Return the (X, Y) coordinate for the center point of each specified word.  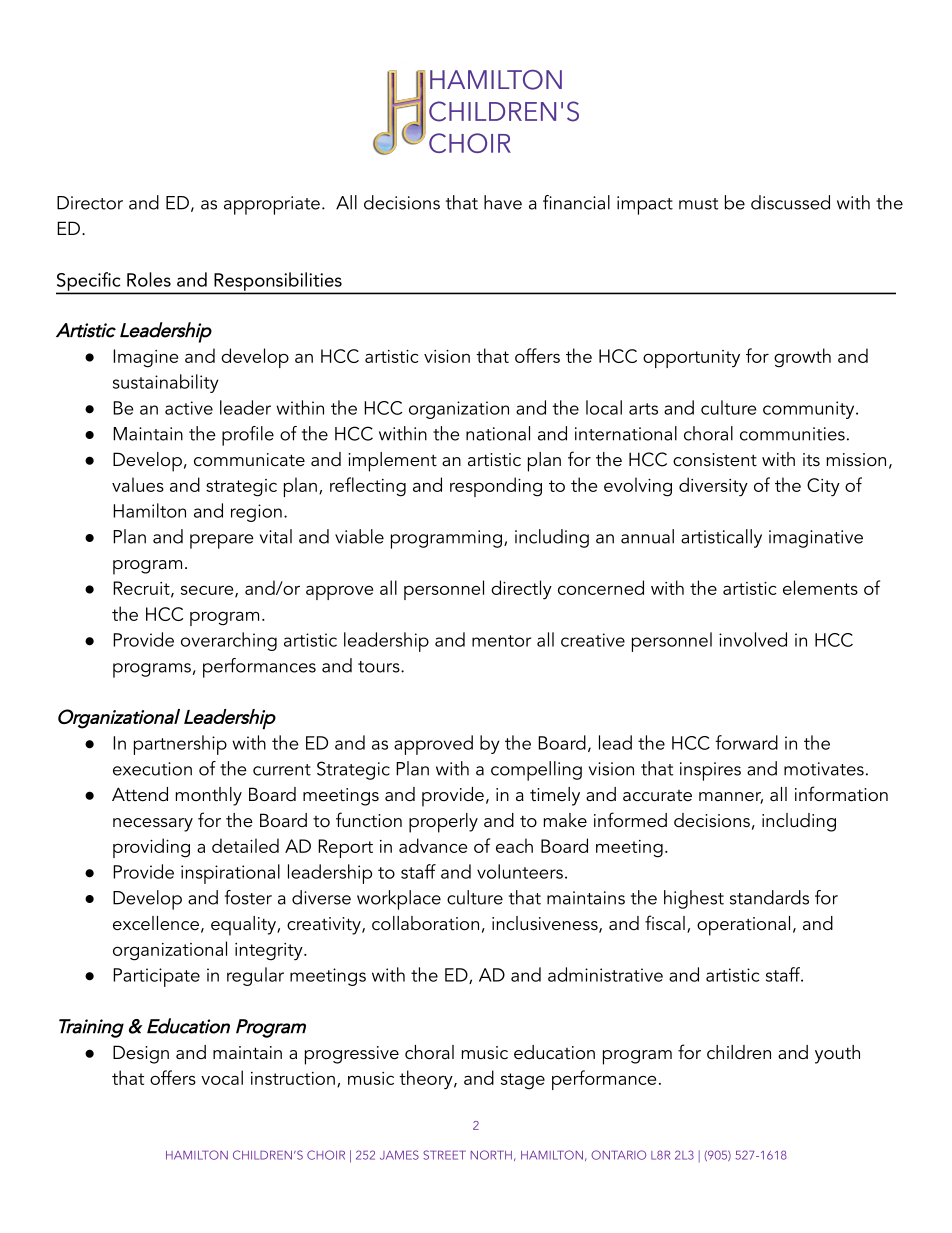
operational (743, 926)
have (503, 202)
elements (820, 587)
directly (521, 590)
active (189, 408)
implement (392, 462)
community (810, 410)
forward (746, 742)
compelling (536, 771)
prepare (222, 541)
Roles (149, 279)
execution (152, 769)
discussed (790, 202)
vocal (222, 1077)
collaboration (425, 923)
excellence (156, 923)
